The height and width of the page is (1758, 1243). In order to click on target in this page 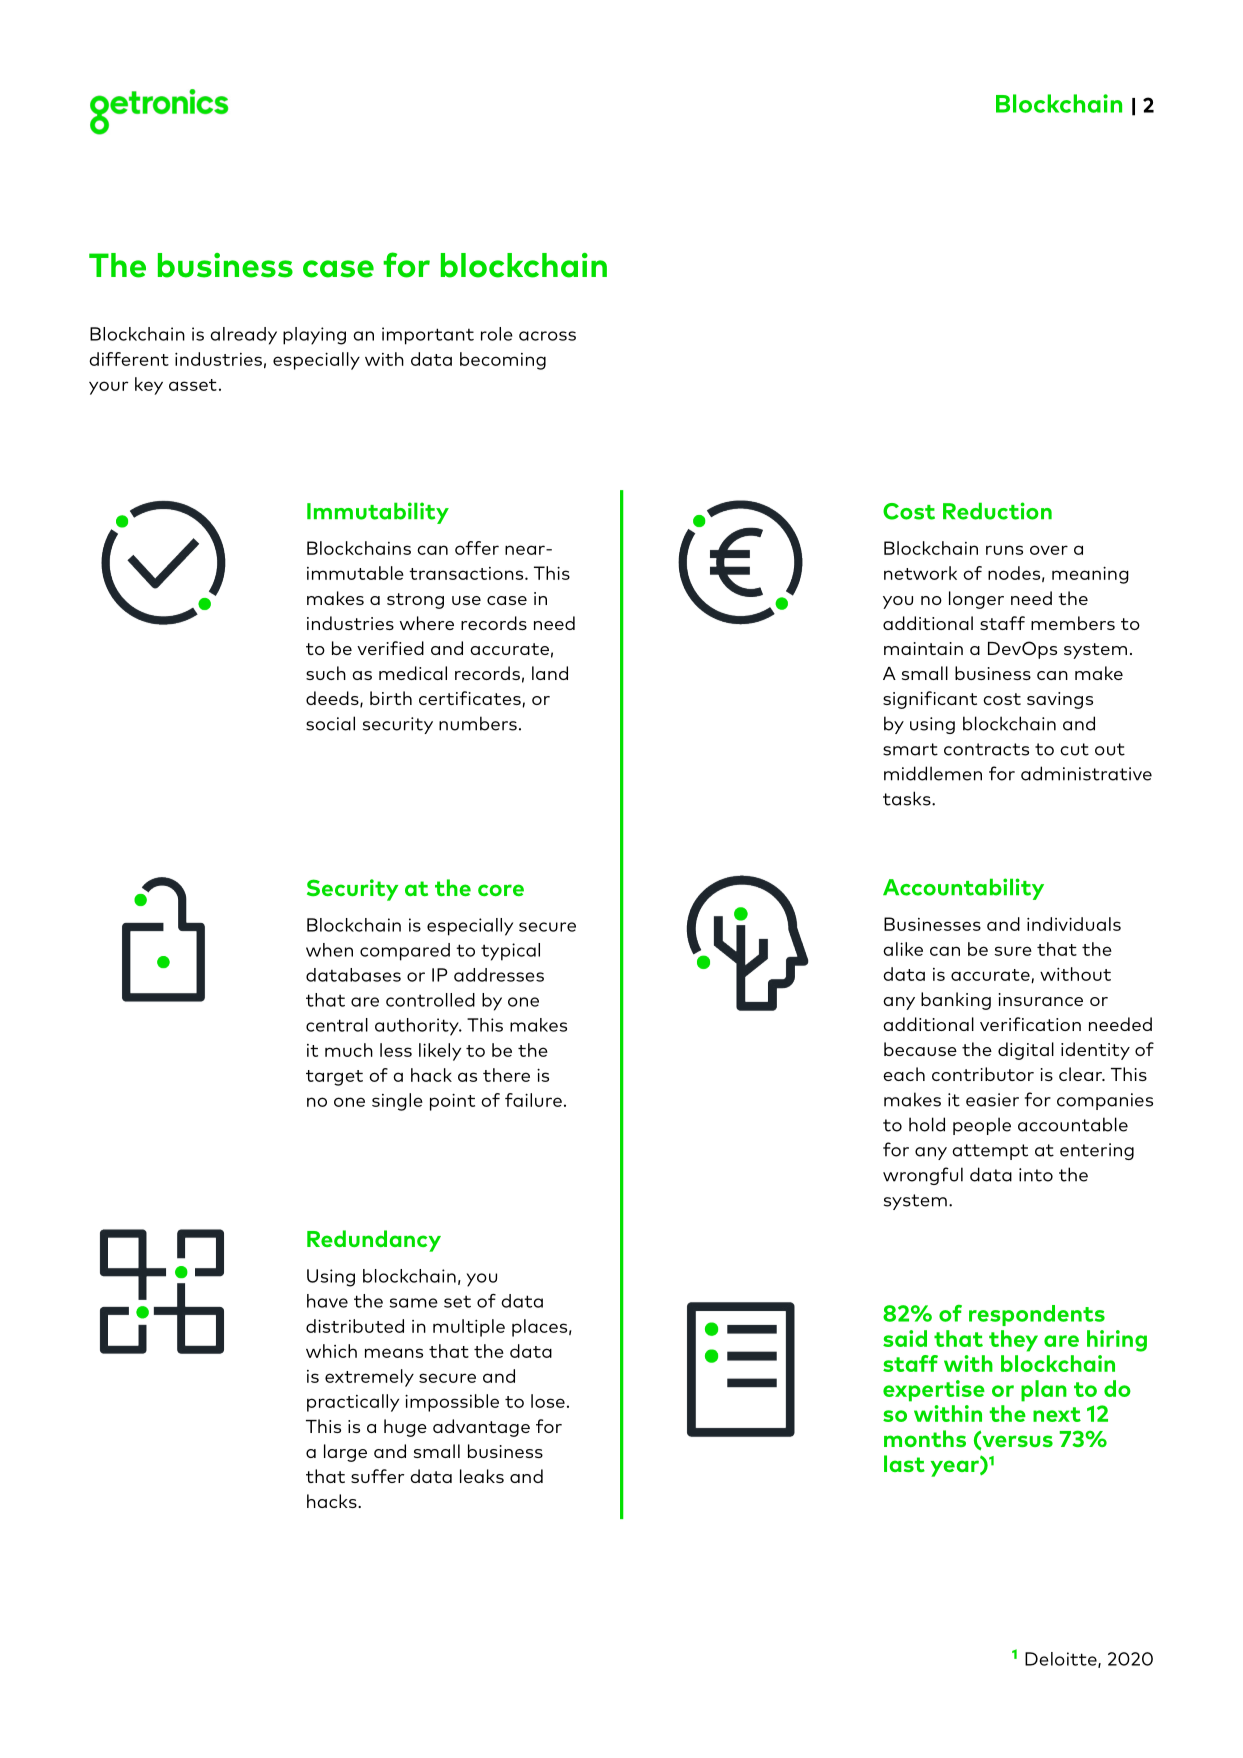, I will do `click(334, 1078)`.
